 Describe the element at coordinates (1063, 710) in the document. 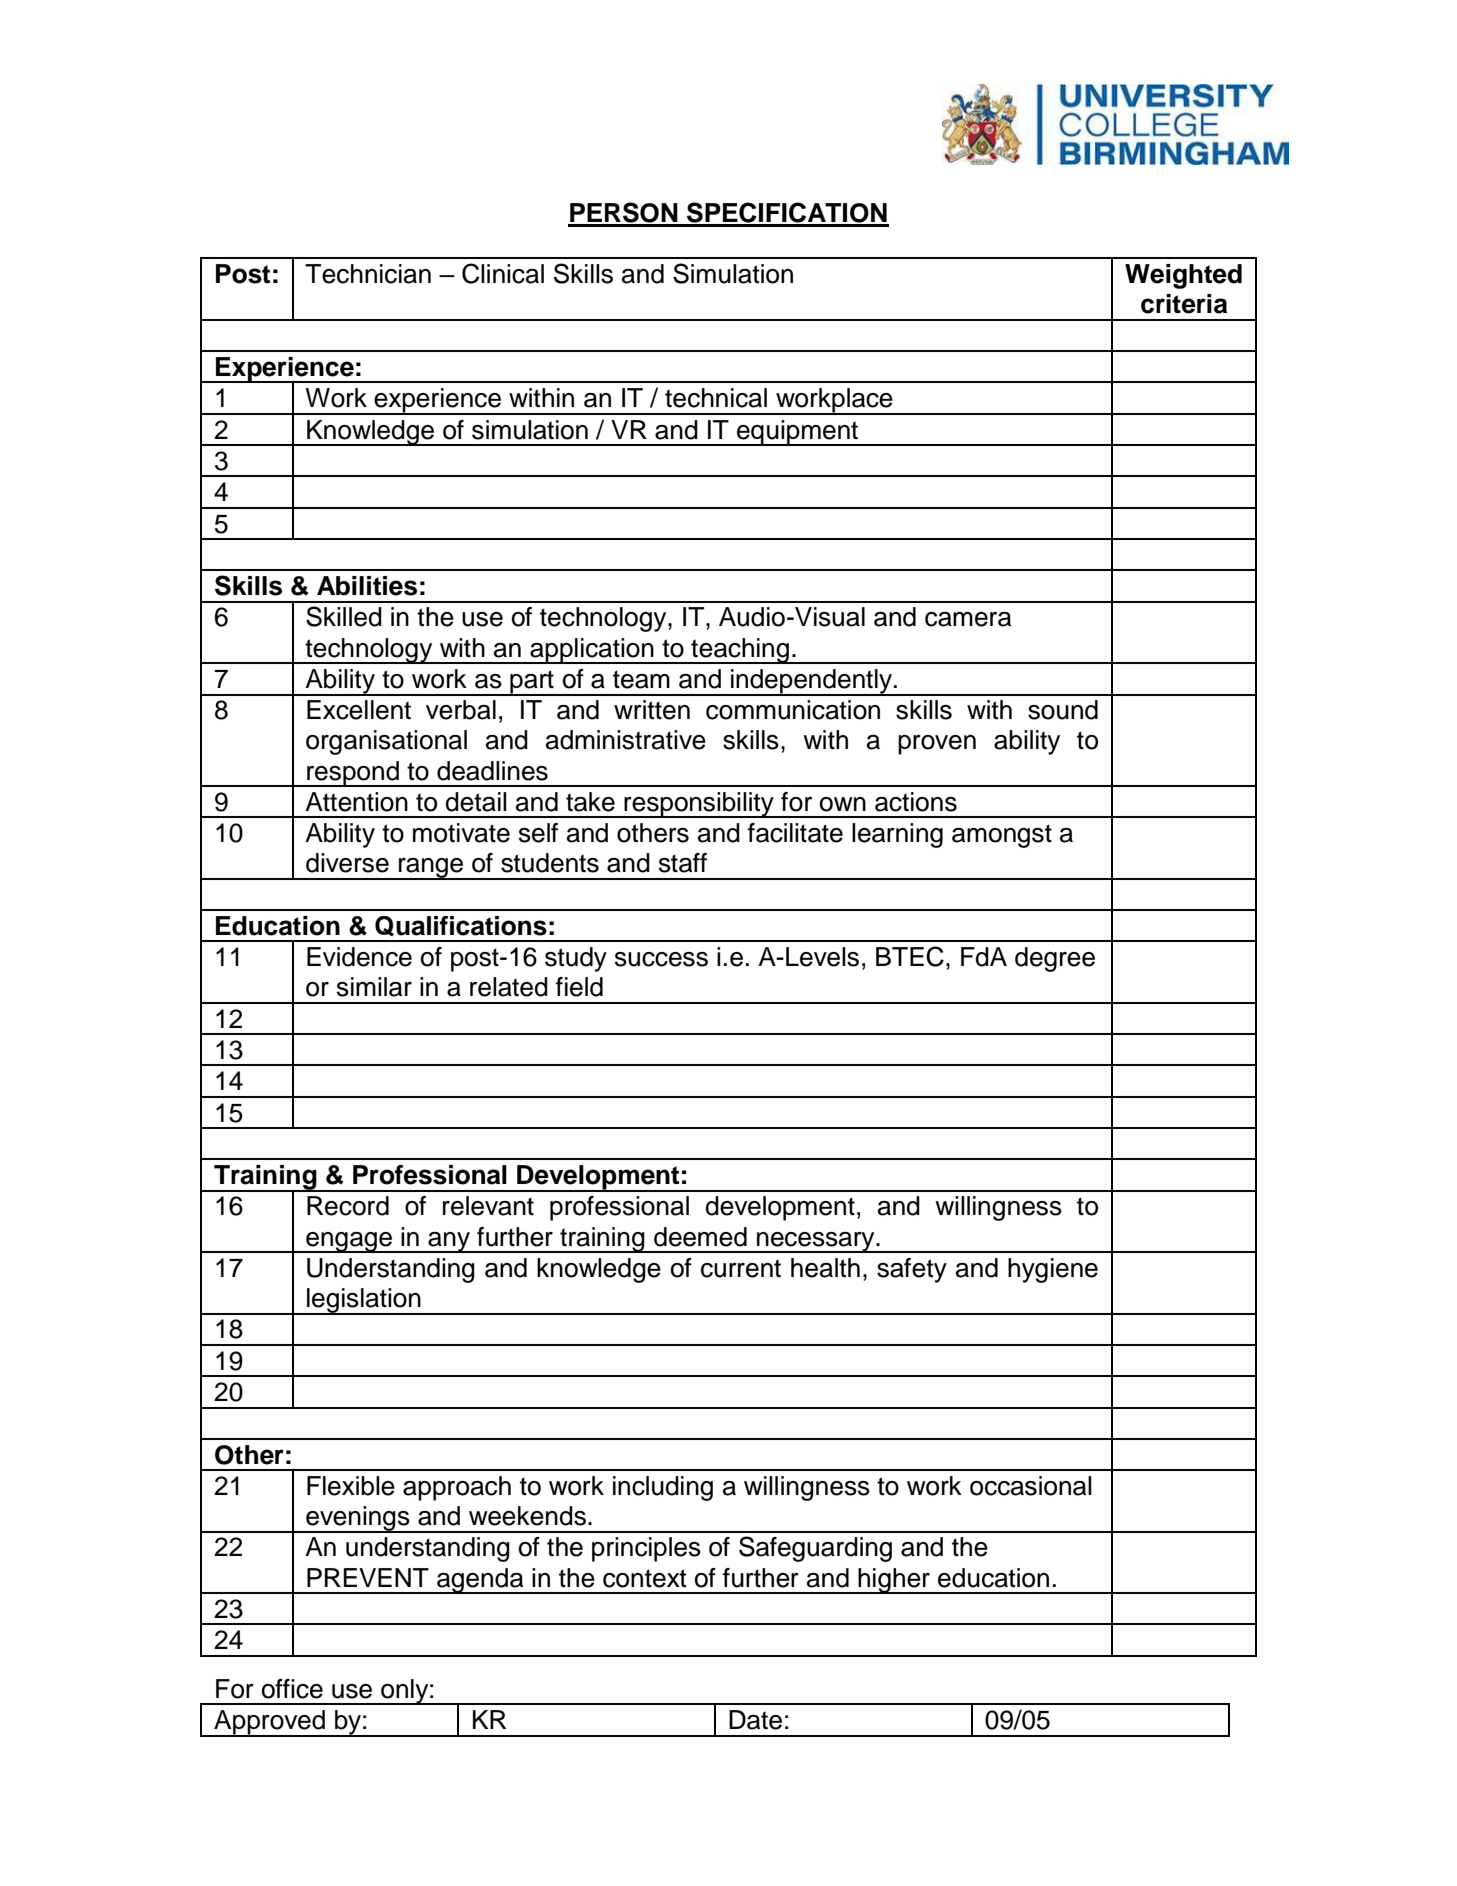

I see `sound` at that location.
